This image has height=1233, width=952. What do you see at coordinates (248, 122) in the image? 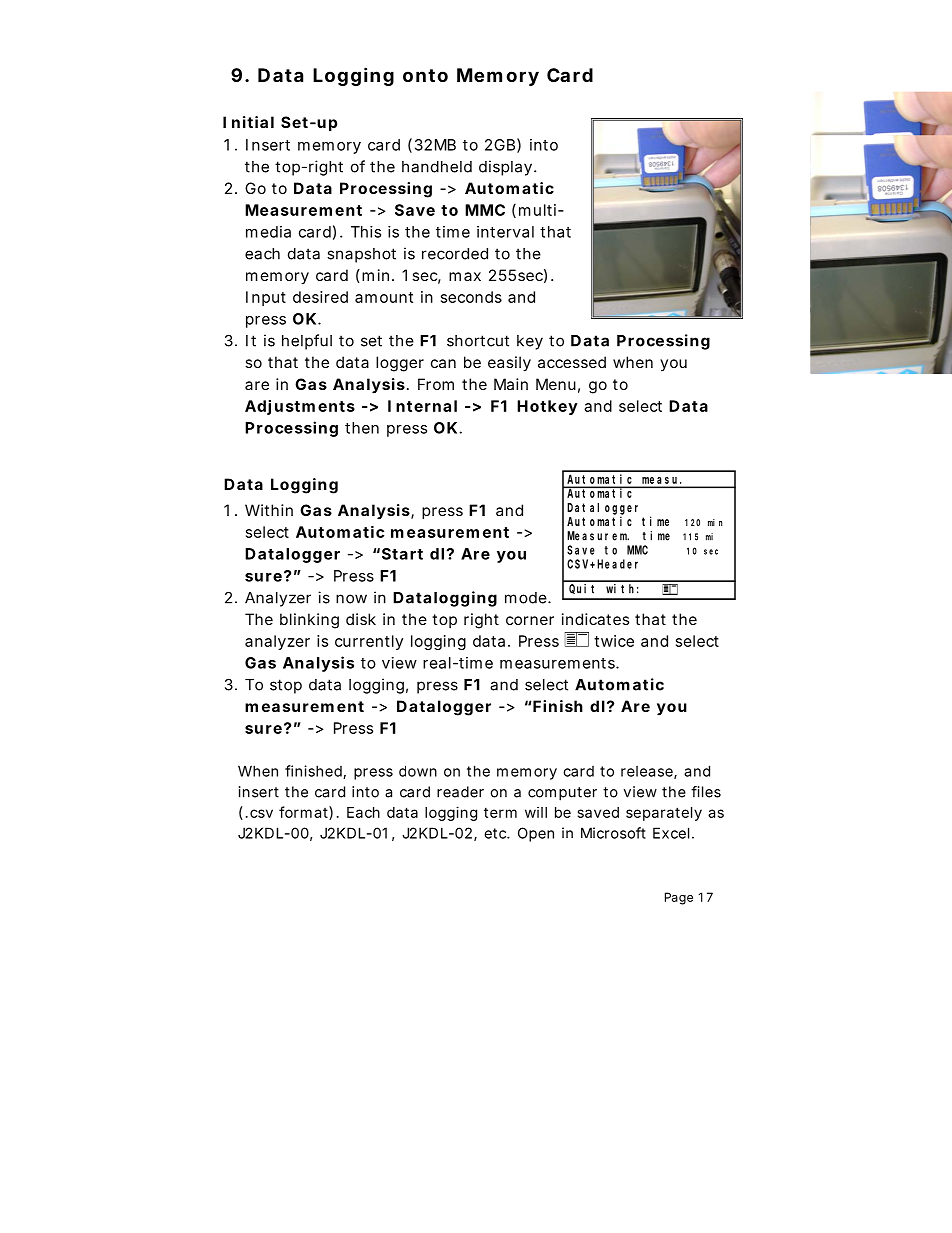
I see `Initial` at bounding box center [248, 122].
